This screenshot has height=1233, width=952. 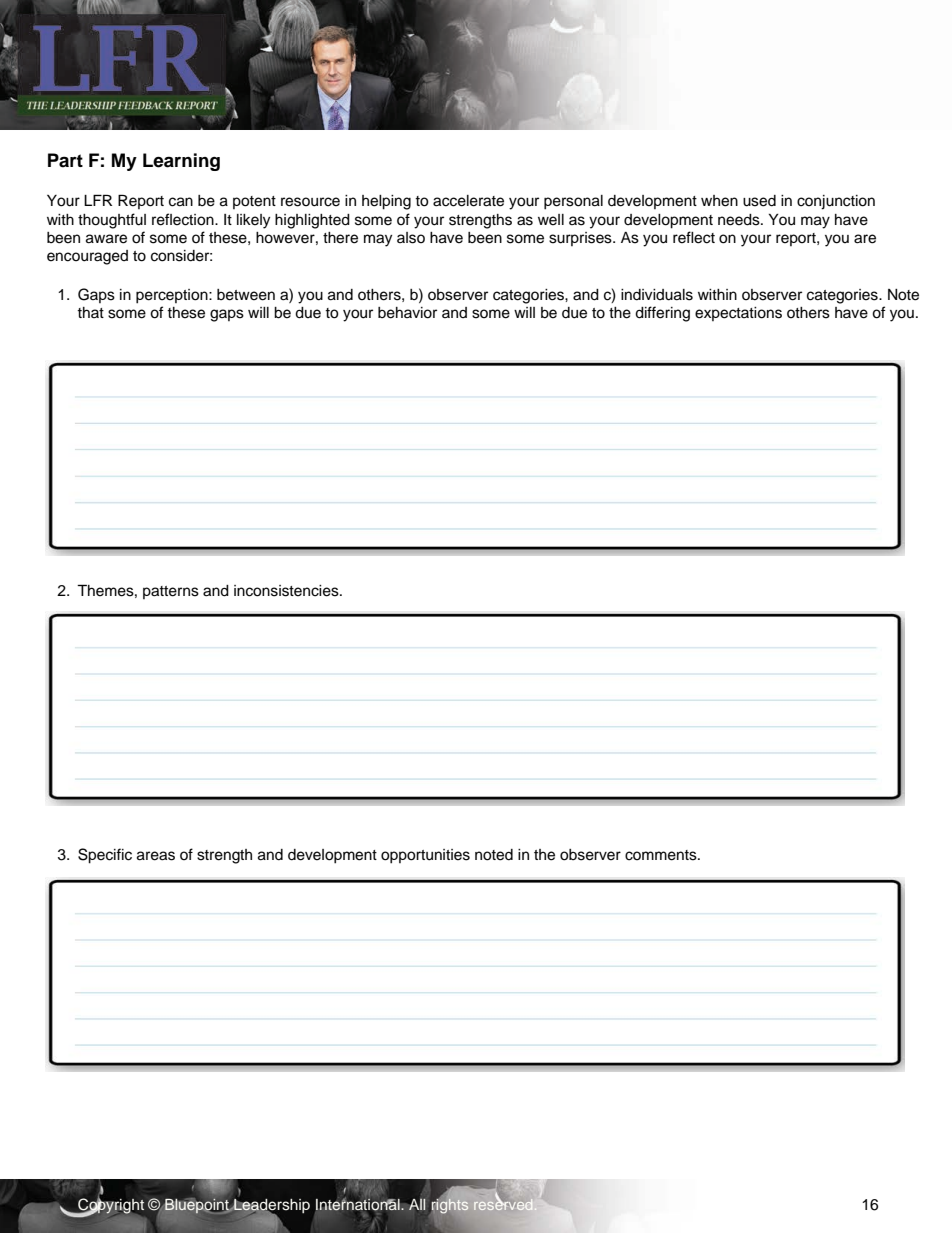 What do you see at coordinates (181, 202) in the screenshot?
I see `can` at bounding box center [181, 202].
